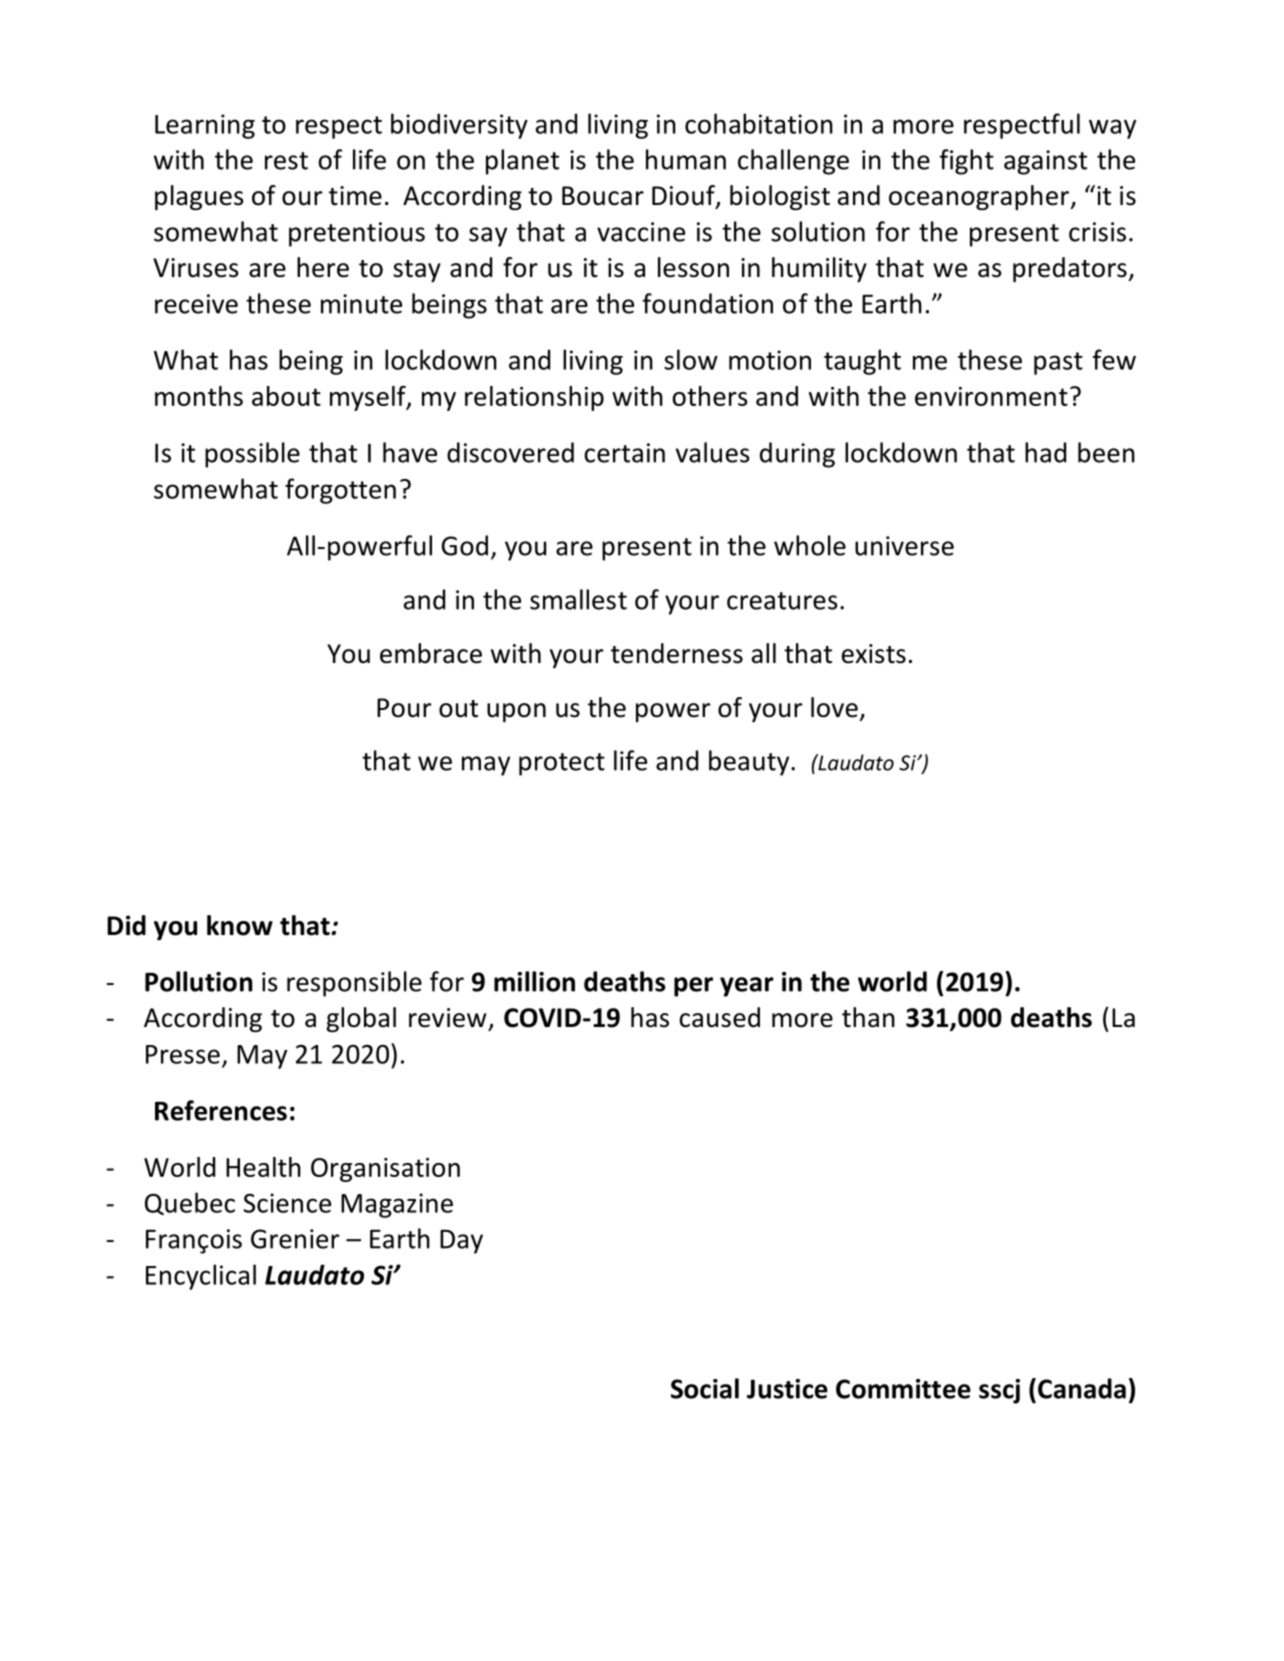 This screenshot has height=1661, width=1284. Describe the element at coordinates (624, 453) in the screenshot. I see `certain` at that location.
